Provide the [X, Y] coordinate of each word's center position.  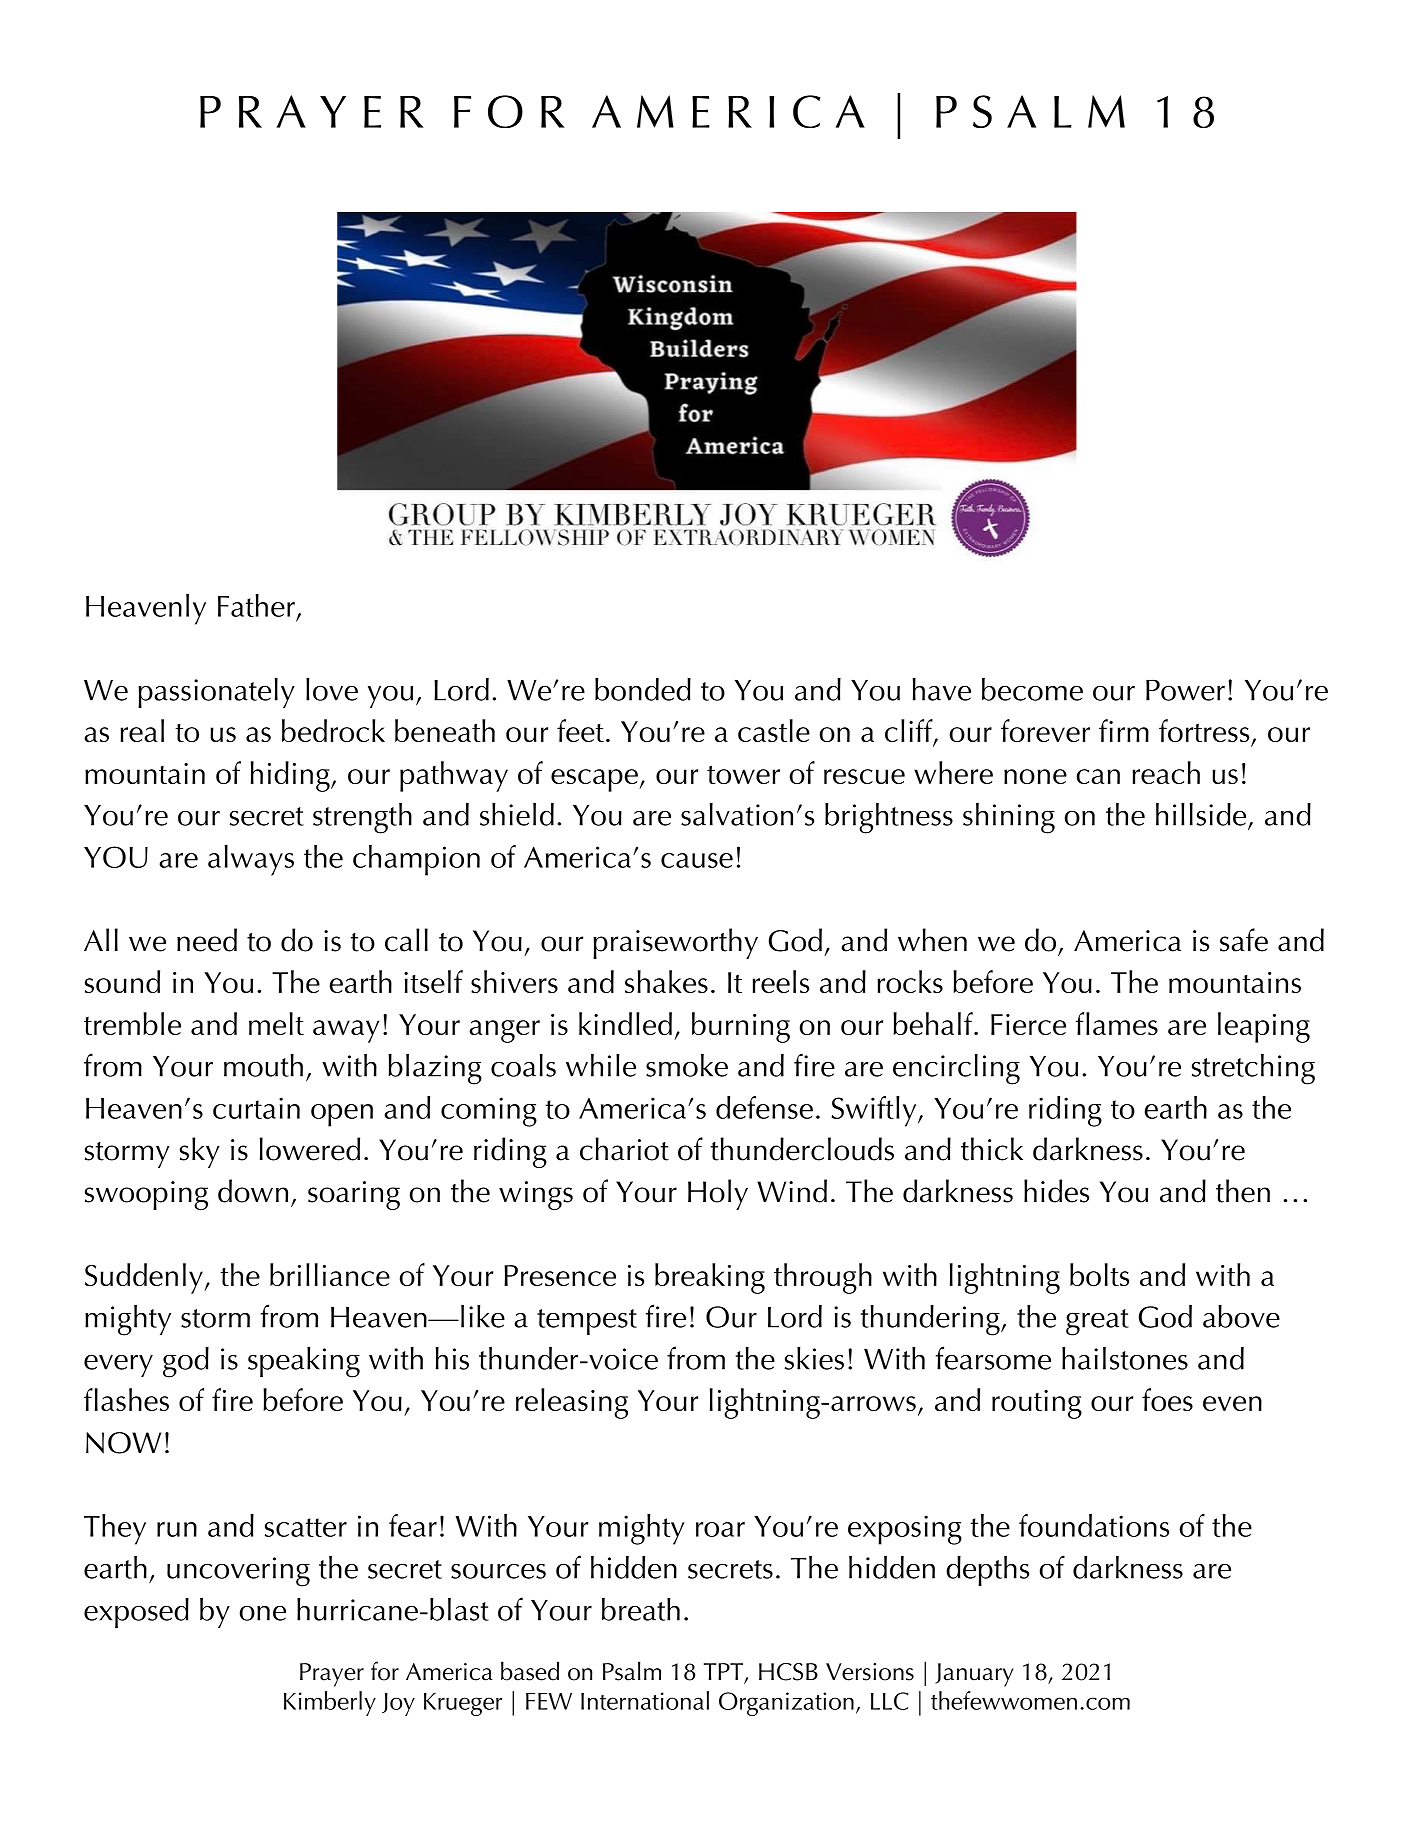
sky [200, 1152]
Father [256, 605]
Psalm [632, 1671]
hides [1056, 1191]
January [974, 1675]
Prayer [332, 1675]
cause [697, 860]
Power [1185, 690]
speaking [304, 1362]
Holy [718, 1194]
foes [1167, 1399]
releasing [572, 1403]
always [251, 860]
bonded [643, 689]
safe [1244, 940]
